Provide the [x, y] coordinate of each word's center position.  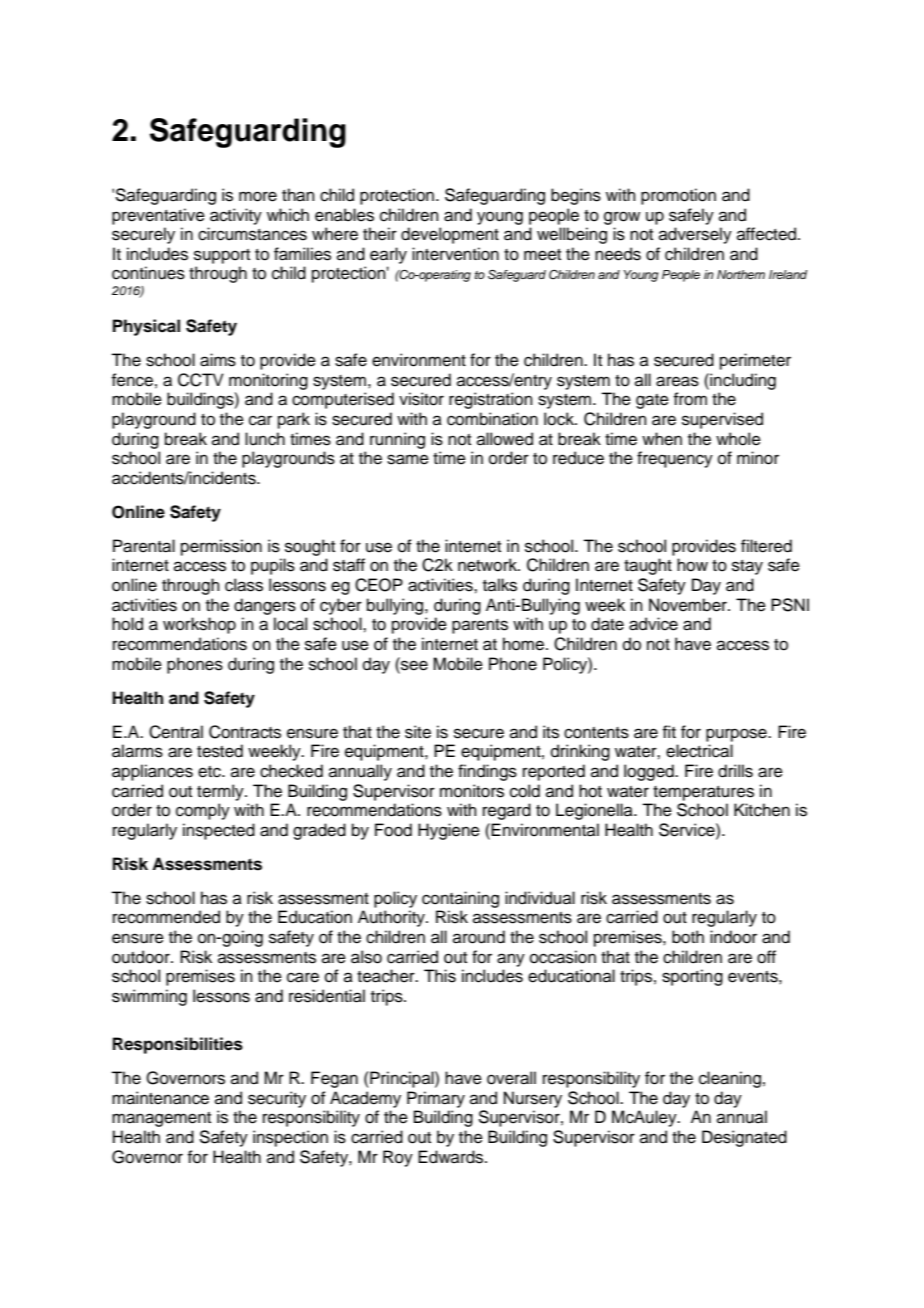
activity [236, 216]
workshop [199, 625]
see [413, 664]
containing [460, 899]
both [688, 937]
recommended [166, 917]
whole [738, 439]
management [161, 1119]
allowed [505, 439]
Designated [744, 1138]
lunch [265, 439]
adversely [695, 235]
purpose [737, 735]
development [450, 235]
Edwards [452, 1157]
